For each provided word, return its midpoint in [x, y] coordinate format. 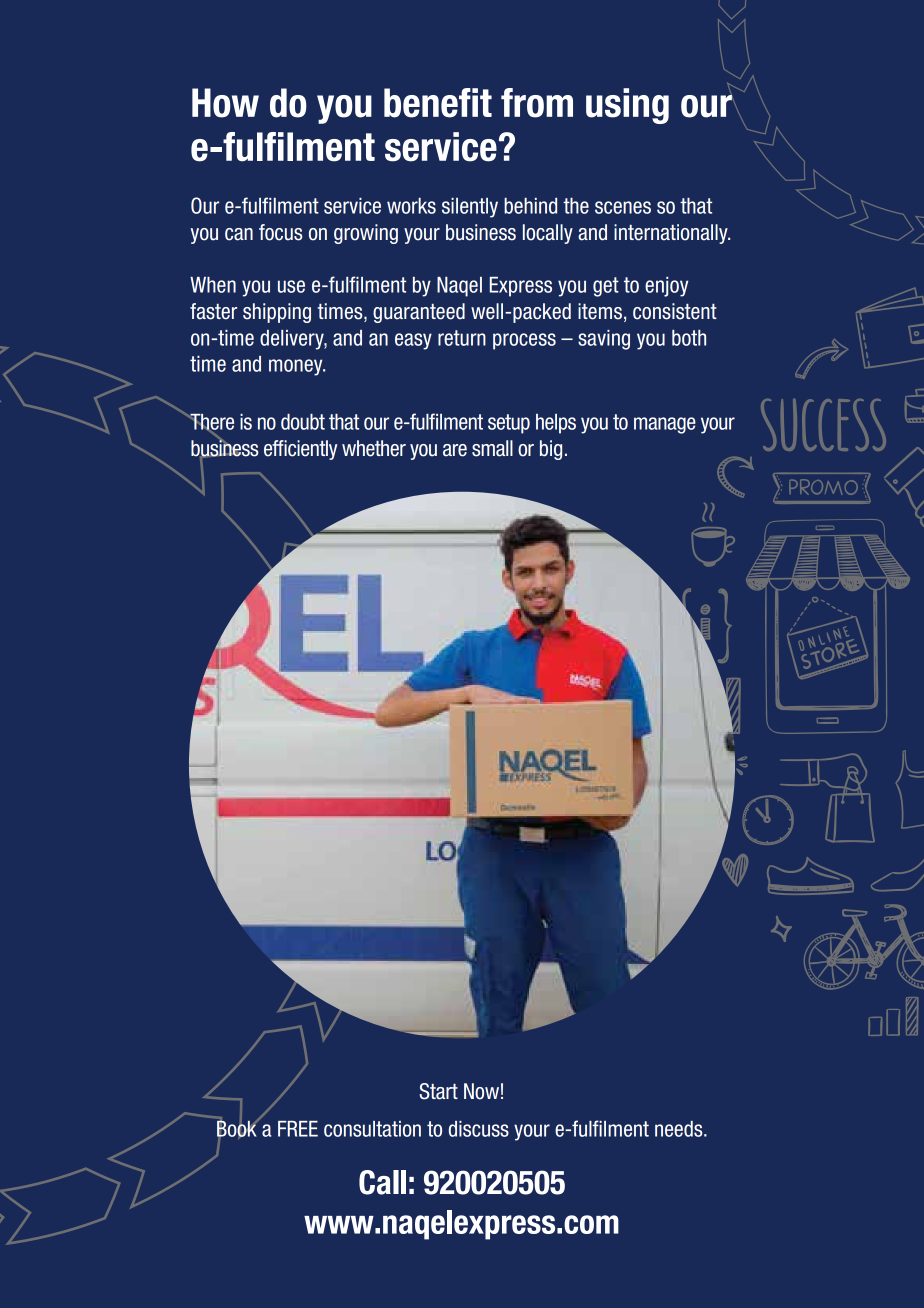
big [551, 450]
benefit [438, 103]
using [627, 106]
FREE [298, 1129]
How [225, 103]
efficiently [300, 450]
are [455, 450]
